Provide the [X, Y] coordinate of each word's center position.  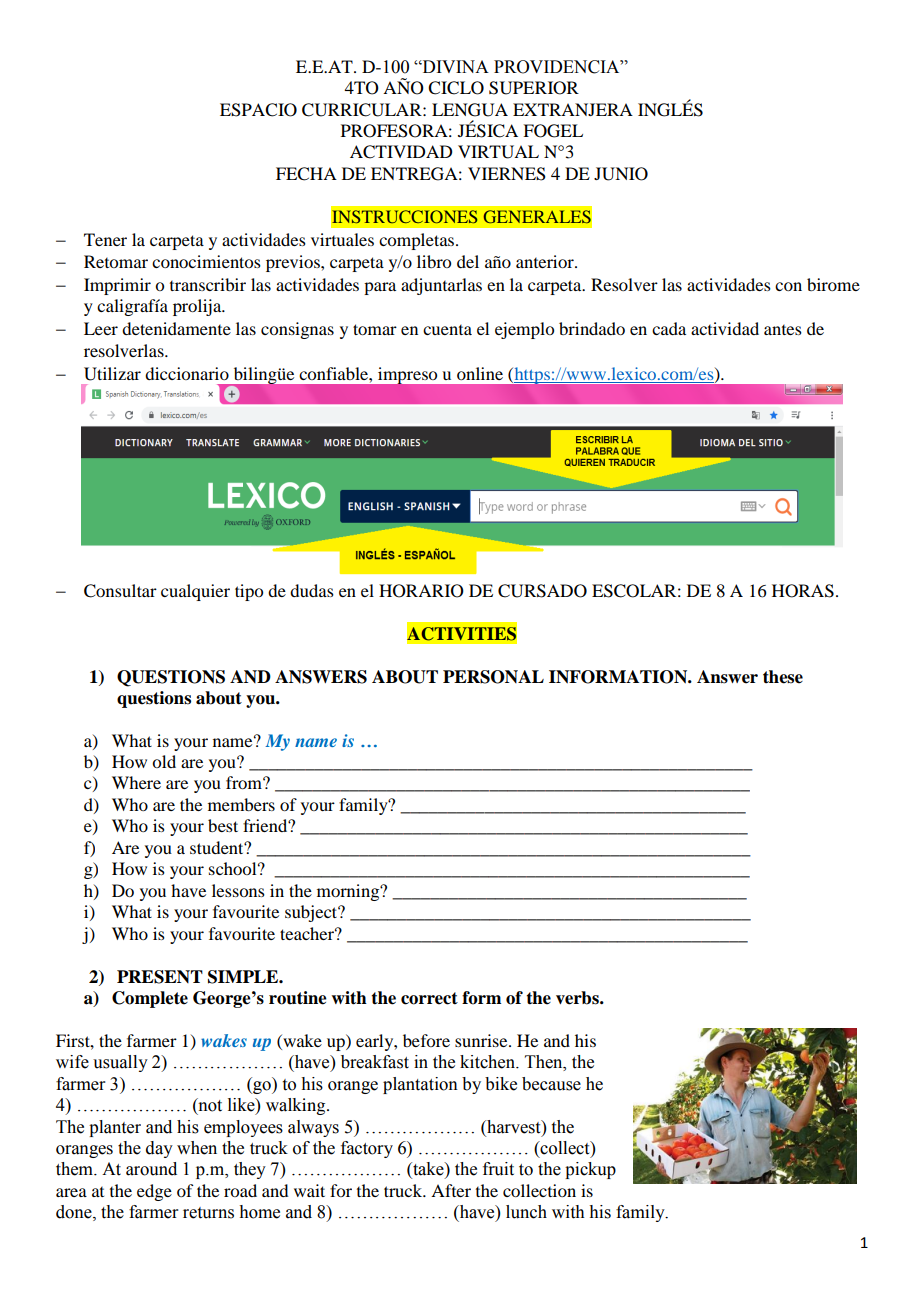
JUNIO [621, 174]
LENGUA [470, 110]
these [783, 677]
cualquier [195, 592]
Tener [105, 239]
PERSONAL [493, 677]
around [151, 1169]
